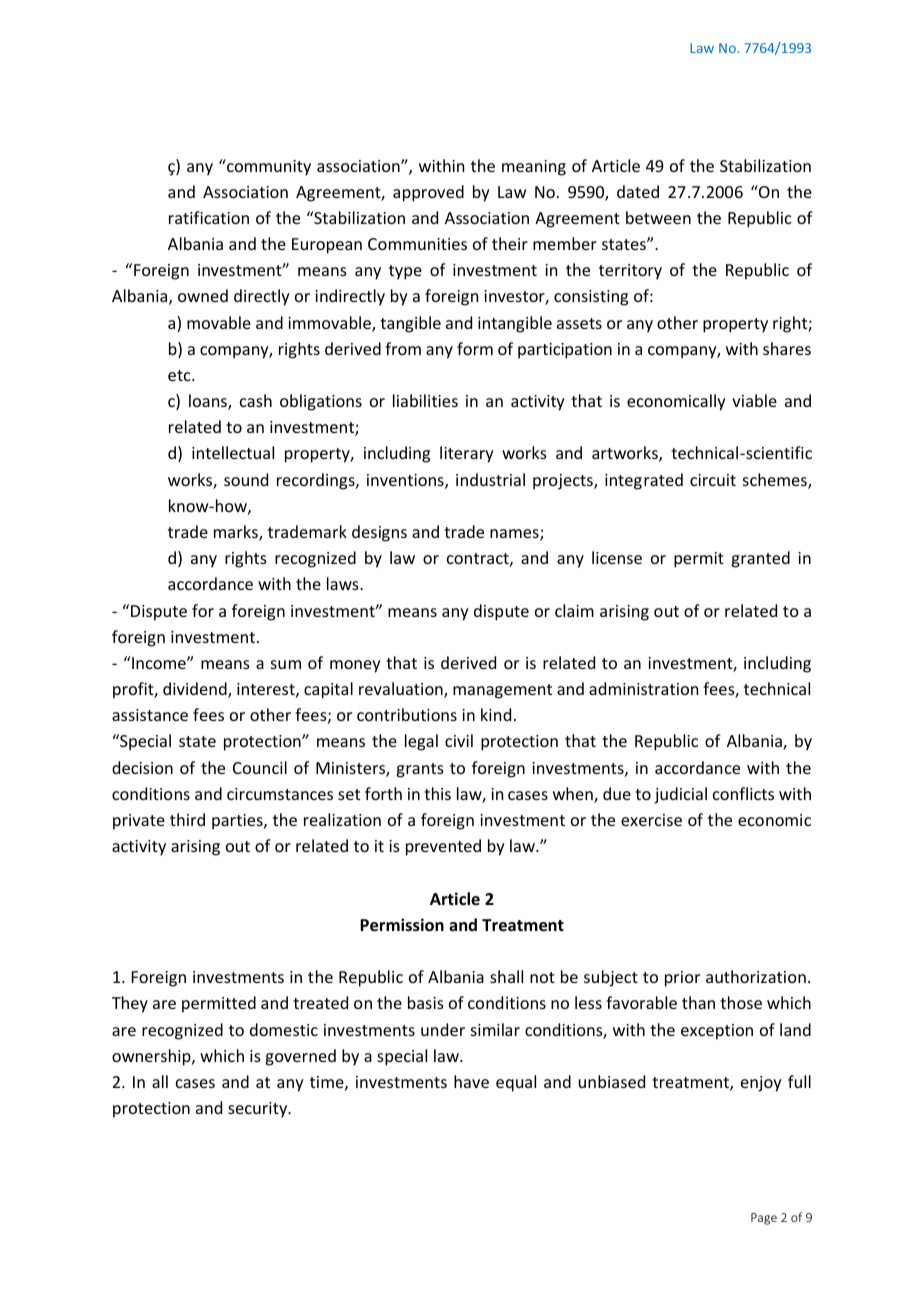 This screenshot has height=1308, width=924. Describe the element at coordinates (238, 822) in the screenshot. I see `parties` at that location.
